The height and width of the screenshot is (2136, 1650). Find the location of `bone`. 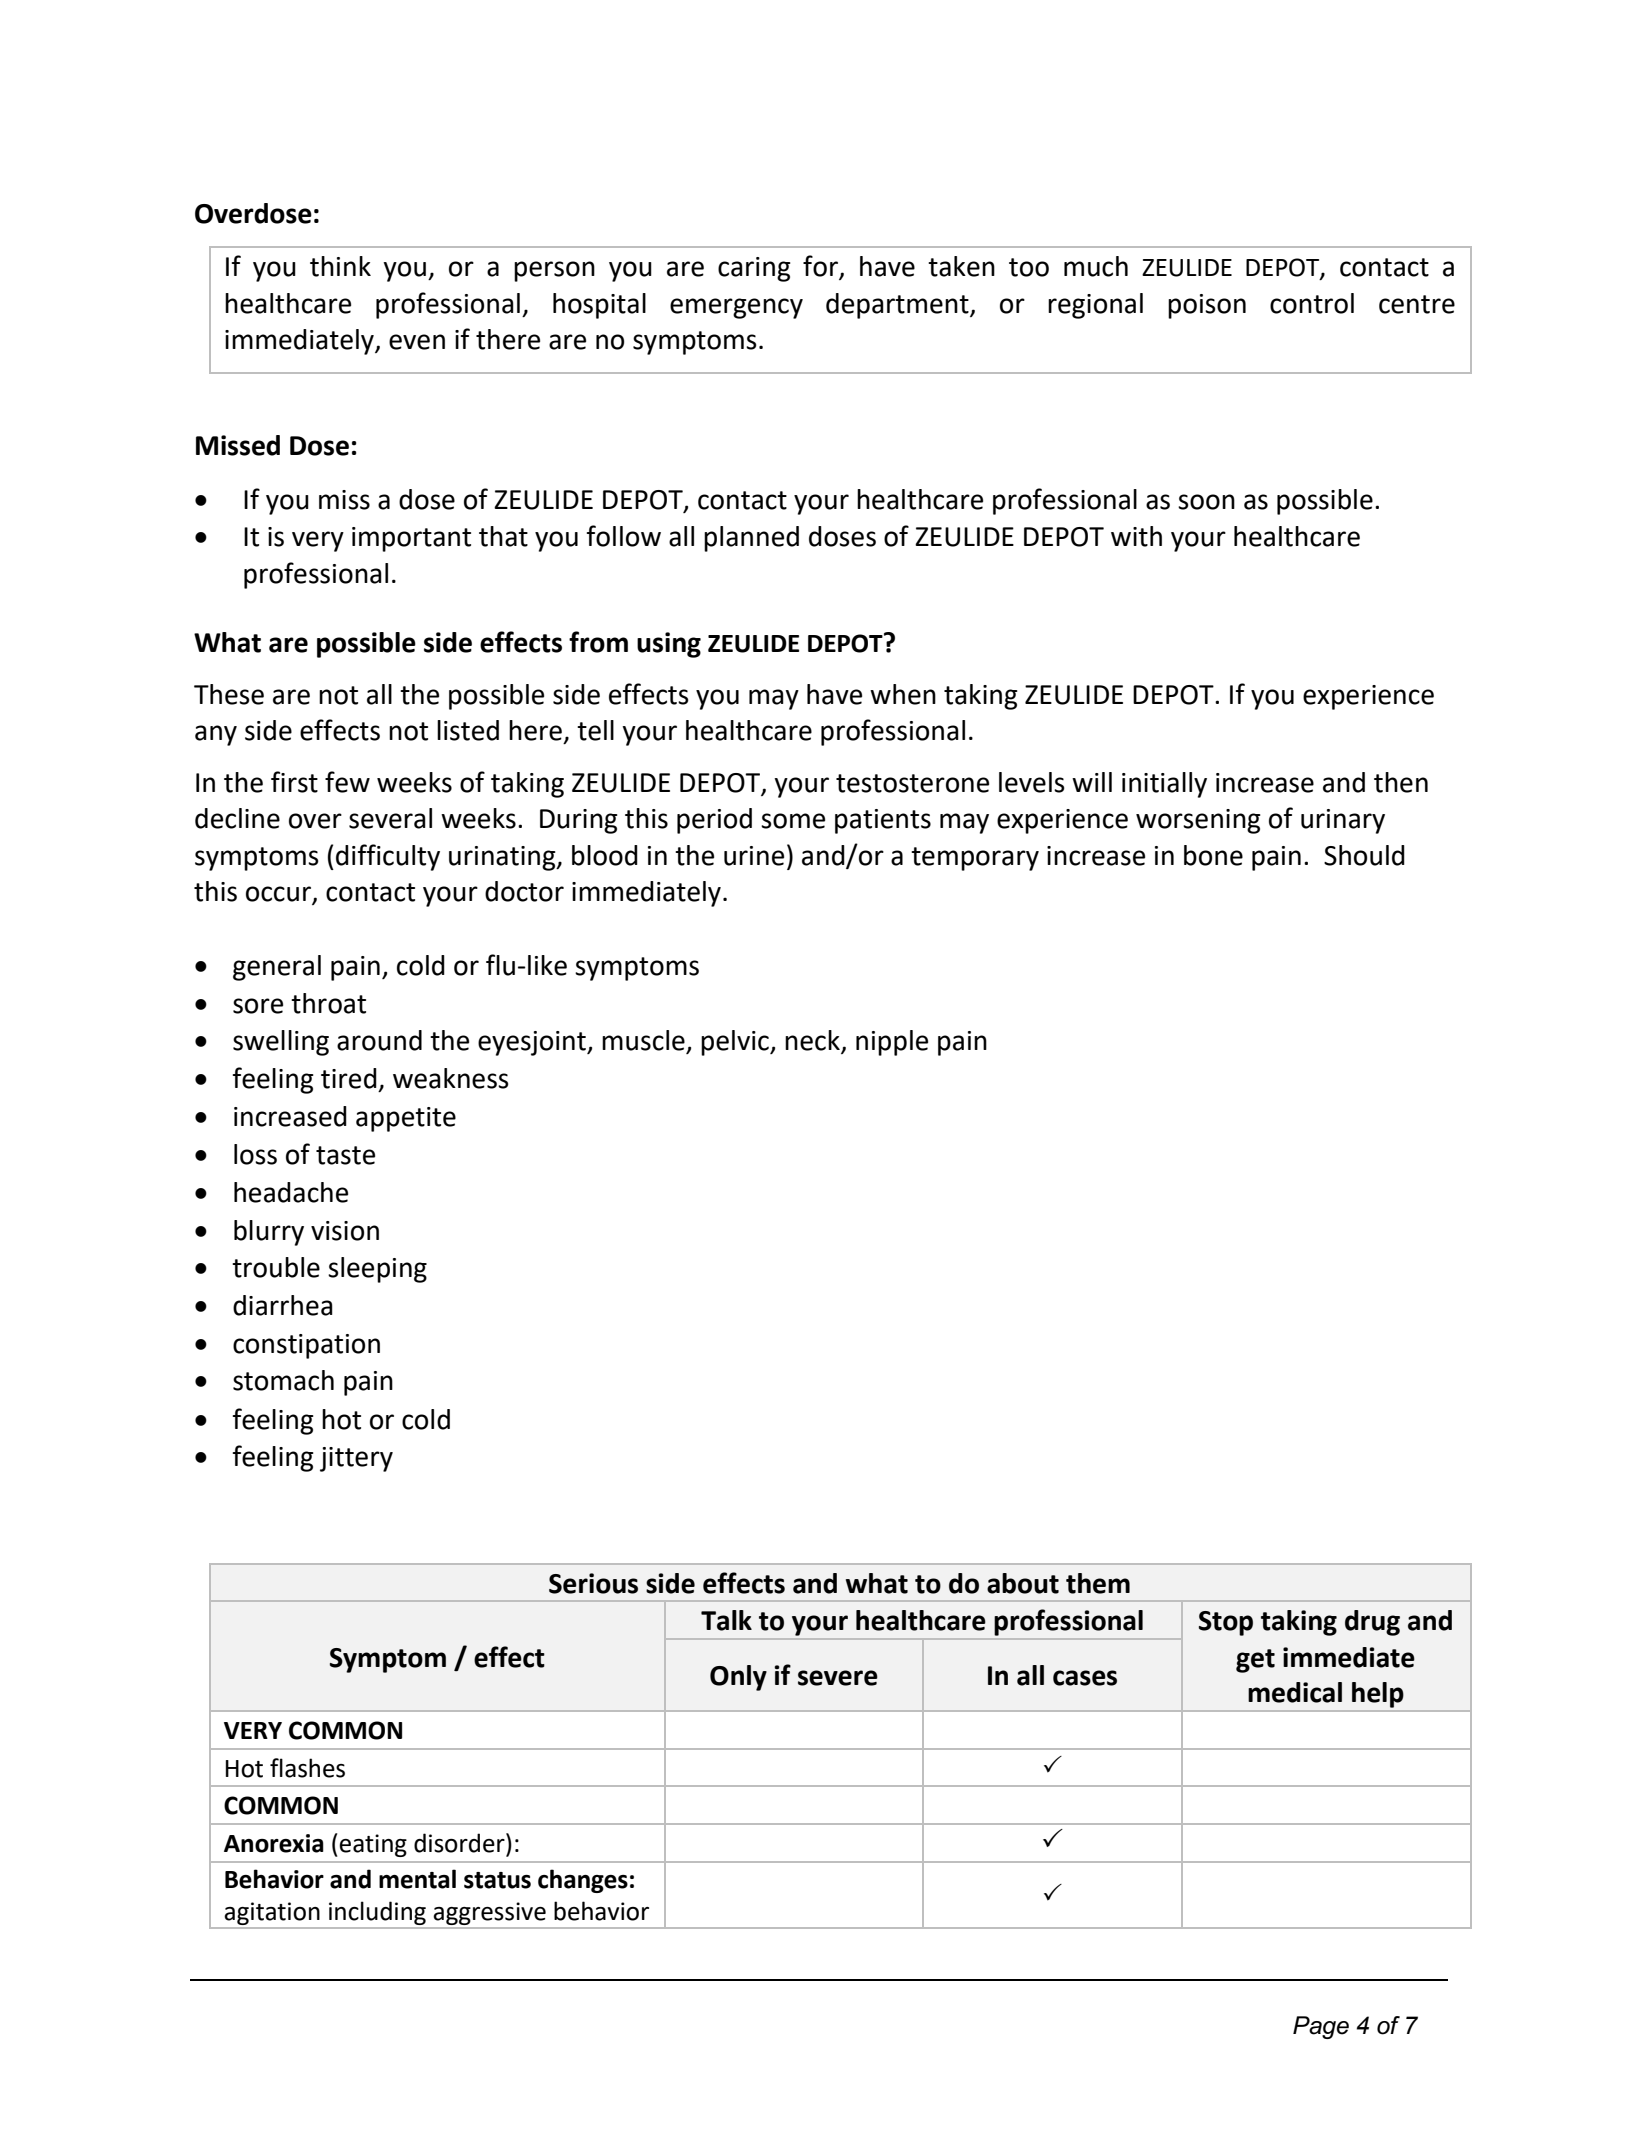

bone is located at coordinates (1213, 855).
